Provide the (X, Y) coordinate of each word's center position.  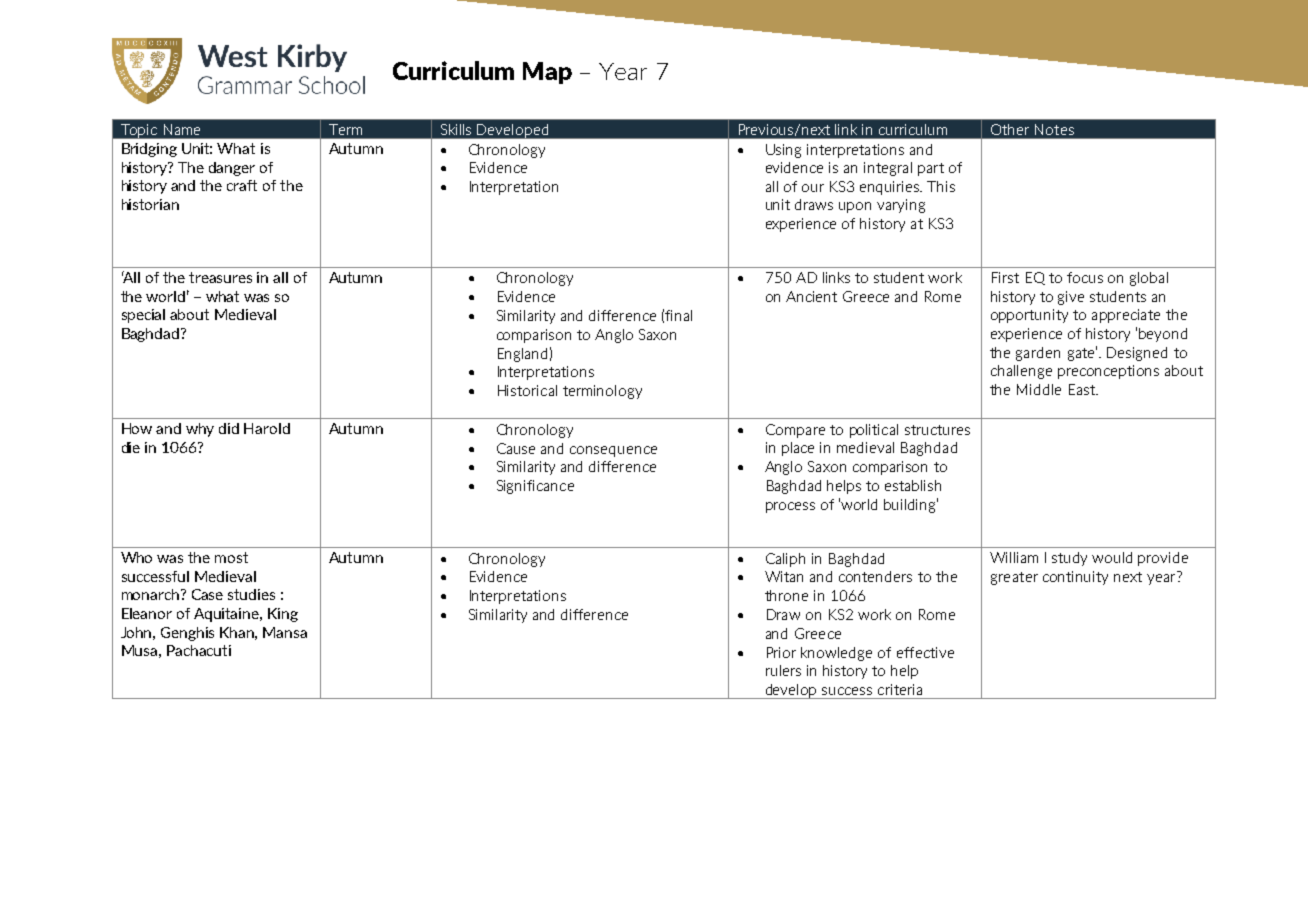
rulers (783, 670)
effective (925, 652)
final (678, 315)
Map (547, 73)
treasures (220, 277)
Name (182, 129)
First (1005, 277)
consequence (613, 451)
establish (913, 485)
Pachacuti (199, 650)
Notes (1054, 129)
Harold (267, 428)
